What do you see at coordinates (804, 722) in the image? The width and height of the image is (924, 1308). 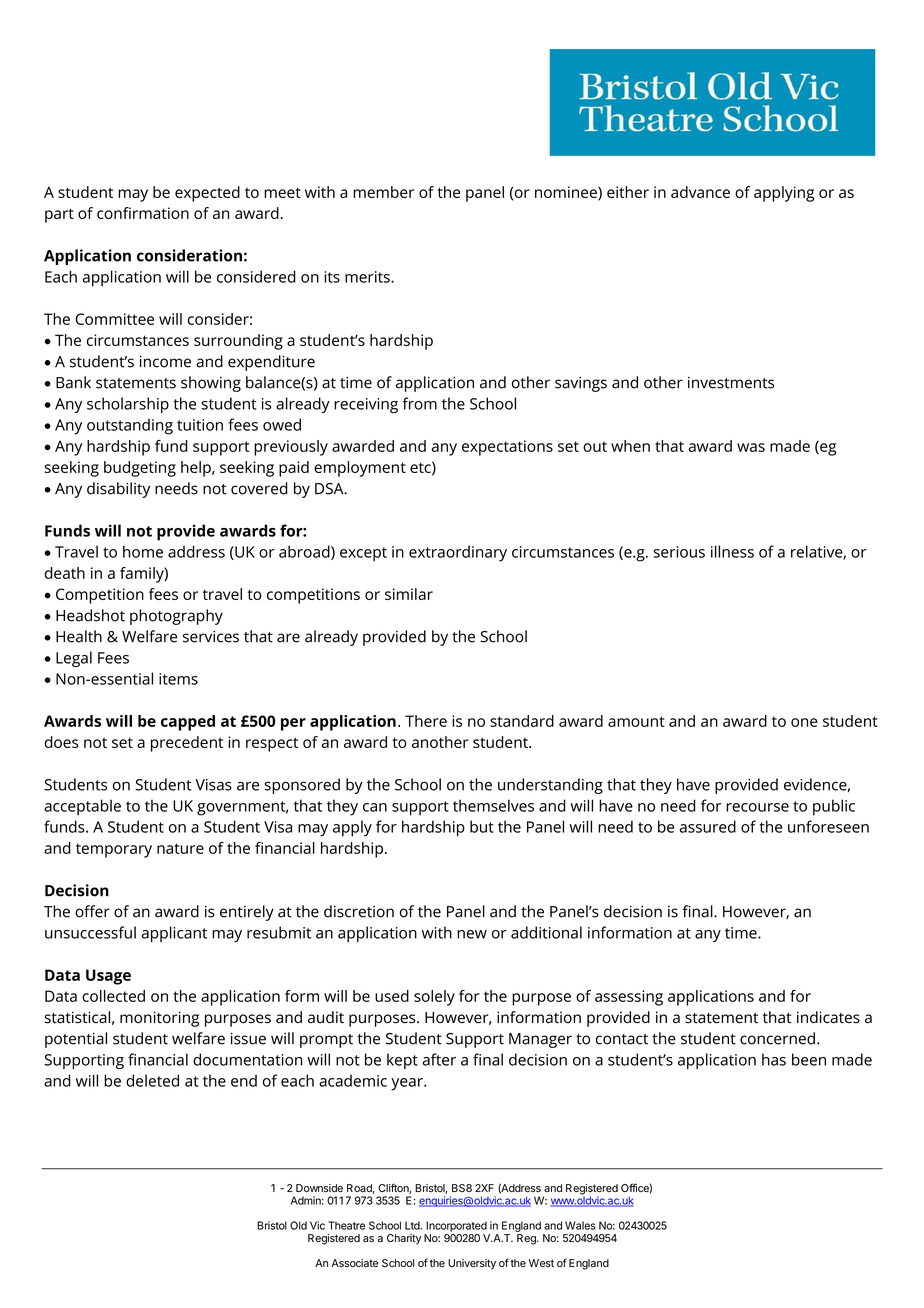 I see `one` at bounding box center [804, 722].
